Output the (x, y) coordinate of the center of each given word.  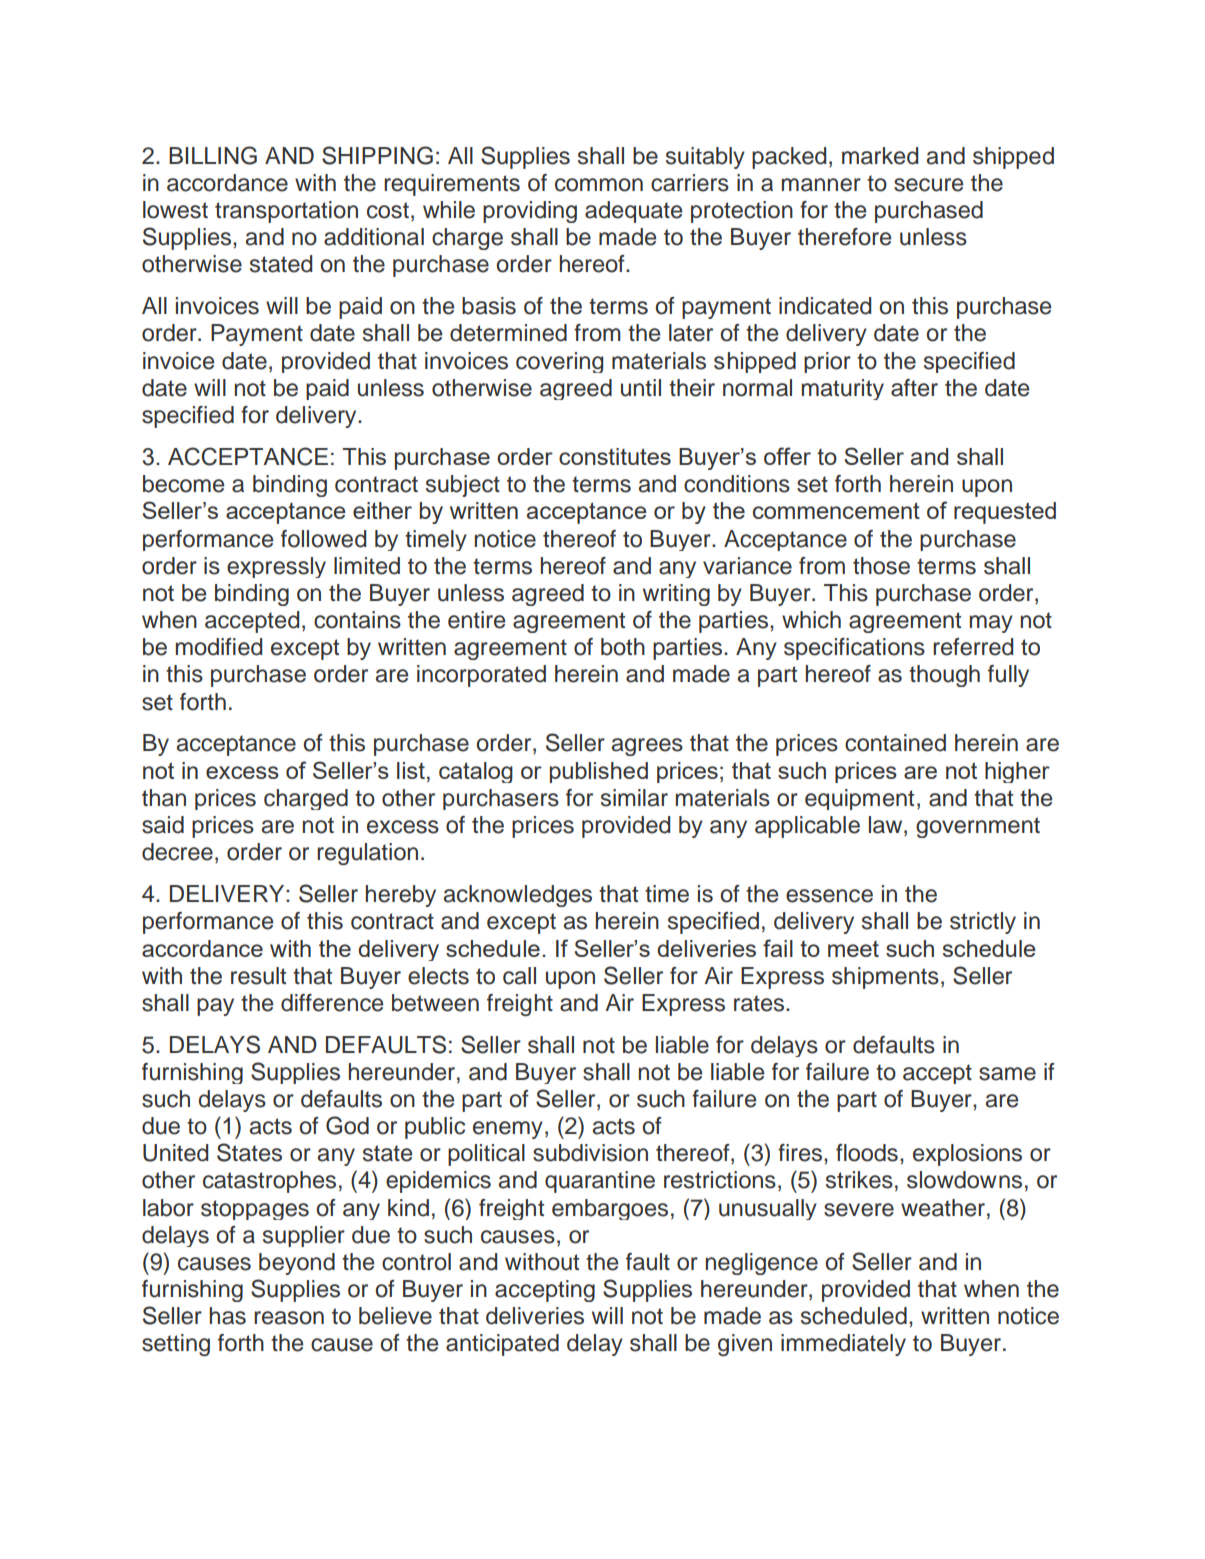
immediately (843, 1345)
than (164, 798)
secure (928, 185)
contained (895, 743)
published (599, 772)
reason (289, 1318)
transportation (286, 212)
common (599, 185)
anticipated (502, 1345)
